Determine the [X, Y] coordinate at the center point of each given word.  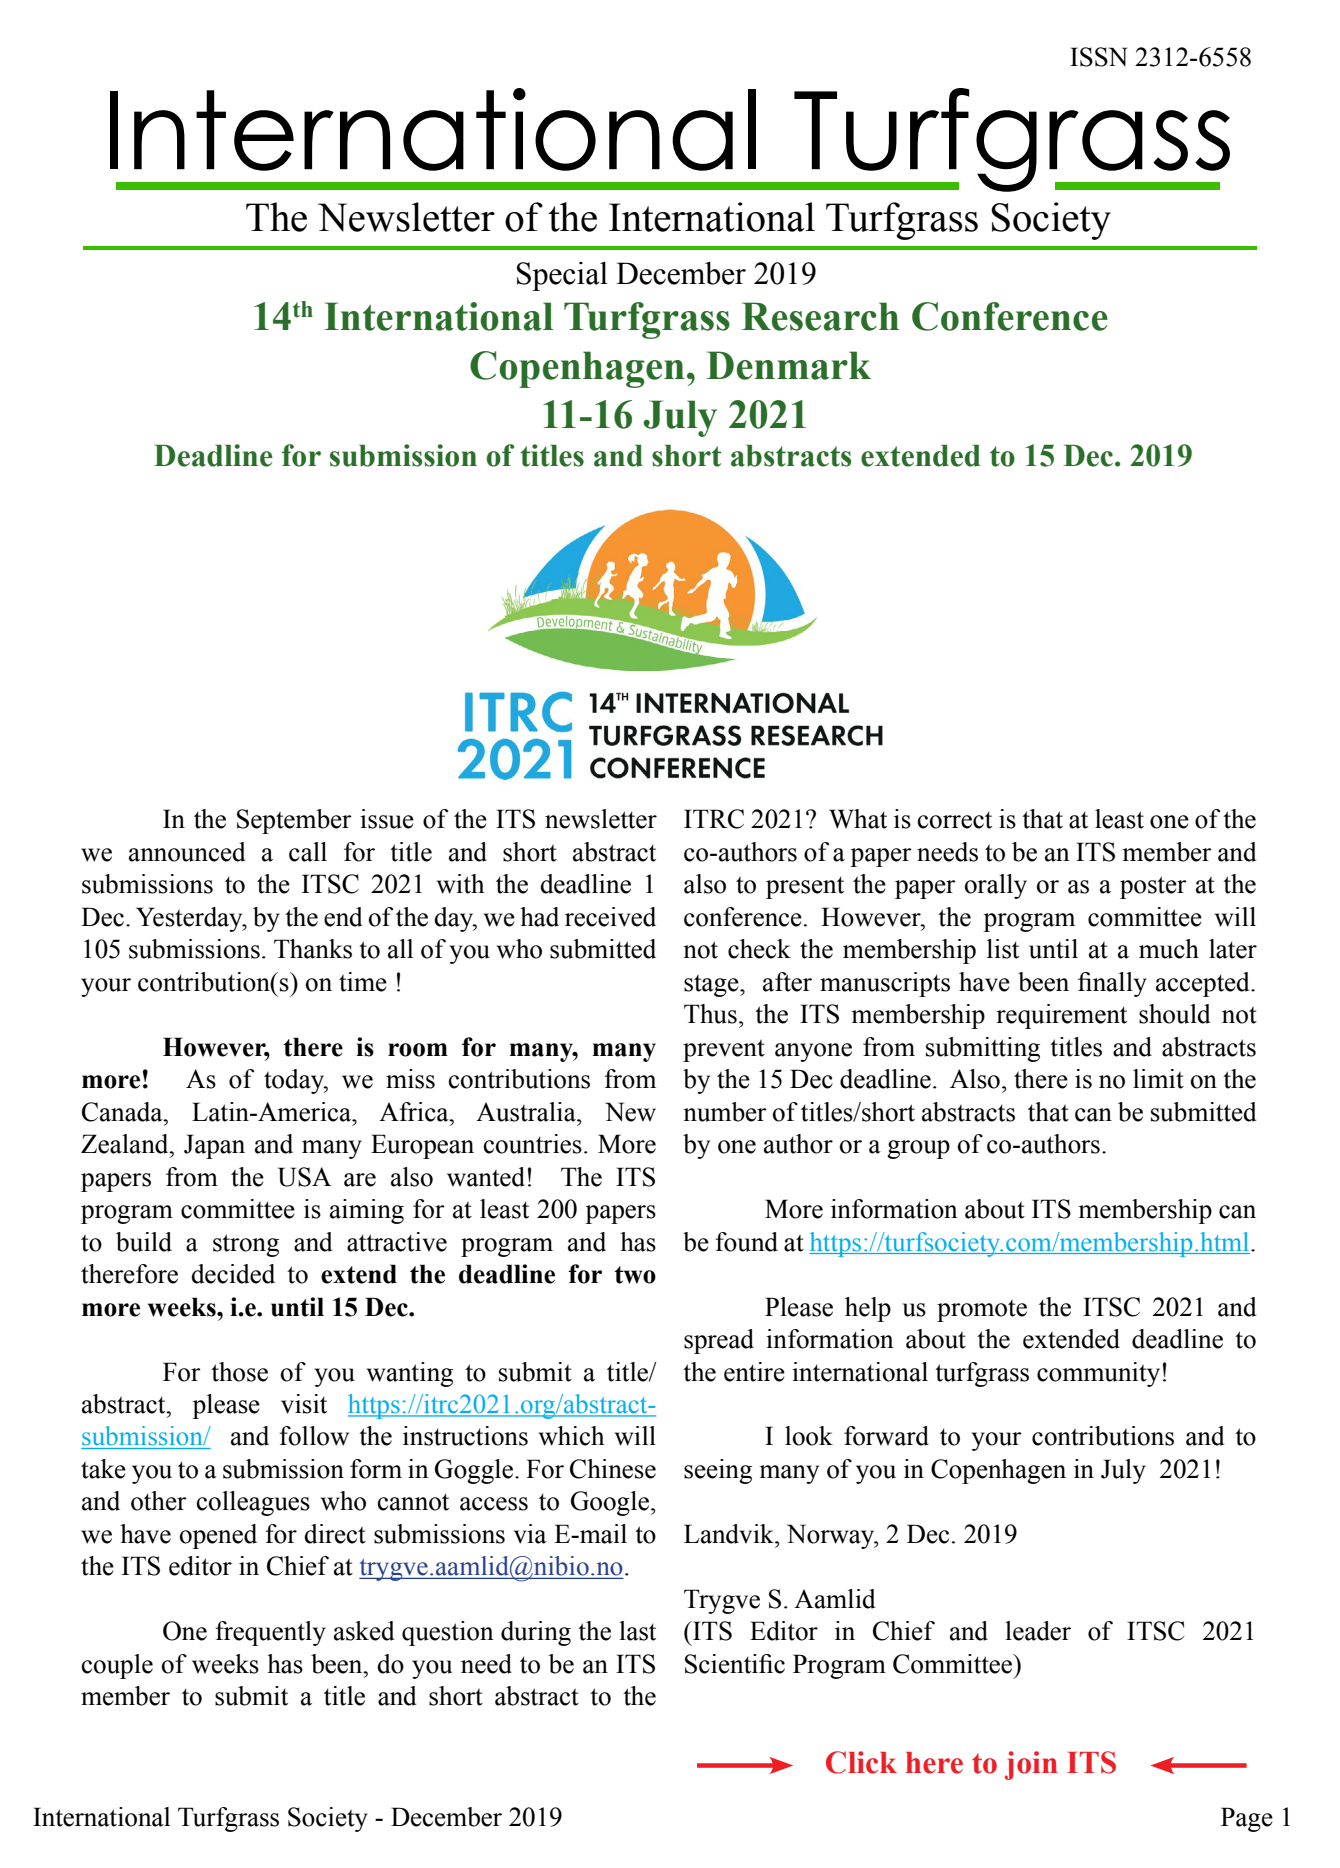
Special [562, 276]
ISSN [1099, 57]
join [1031, 1765]
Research [820, 316]
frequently [270, 1633]
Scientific [735, 1664]
